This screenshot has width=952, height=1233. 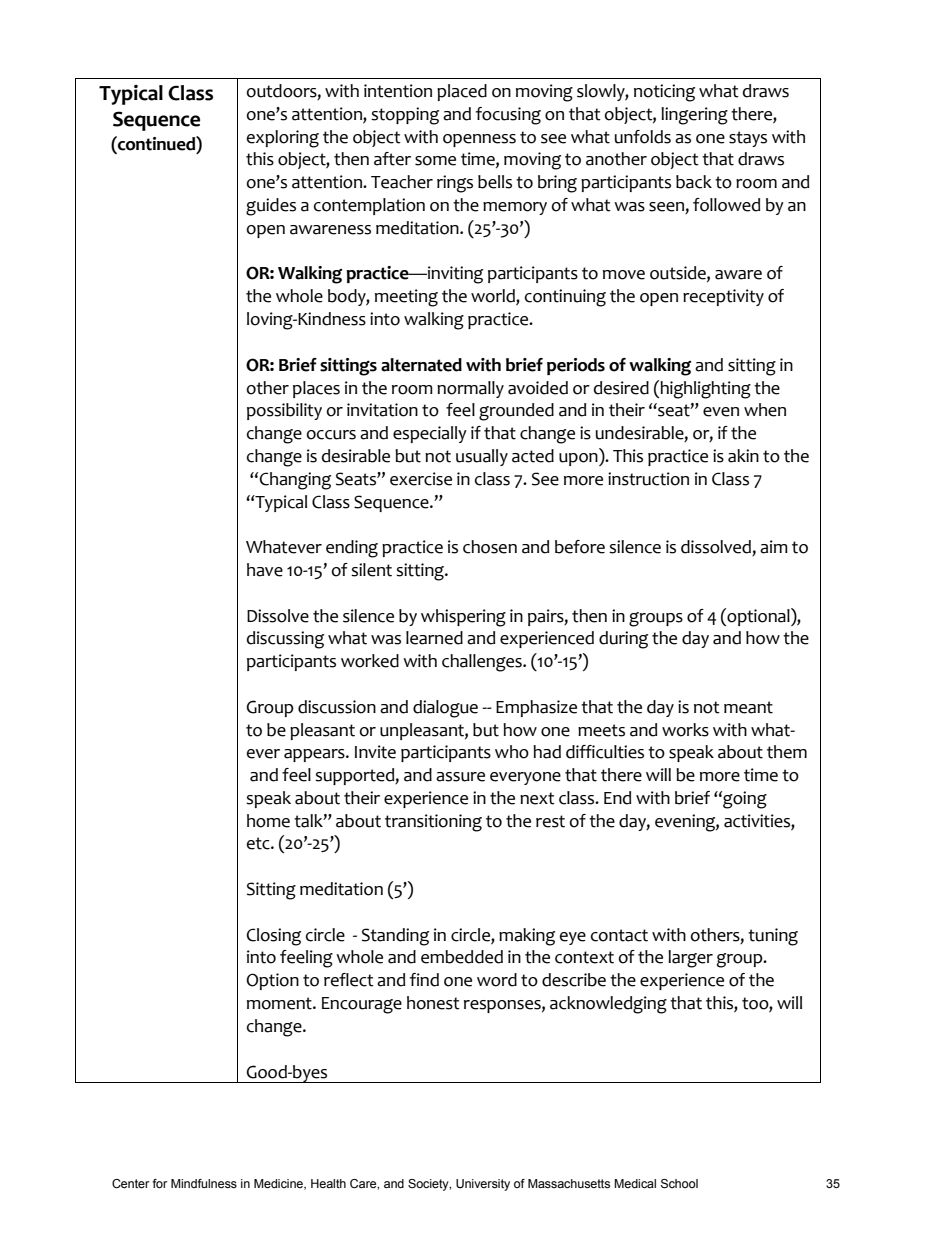 What do you see at coordinates (470, 389) in the screenshot?
I see `normally` at bounding box center [470, 389].
